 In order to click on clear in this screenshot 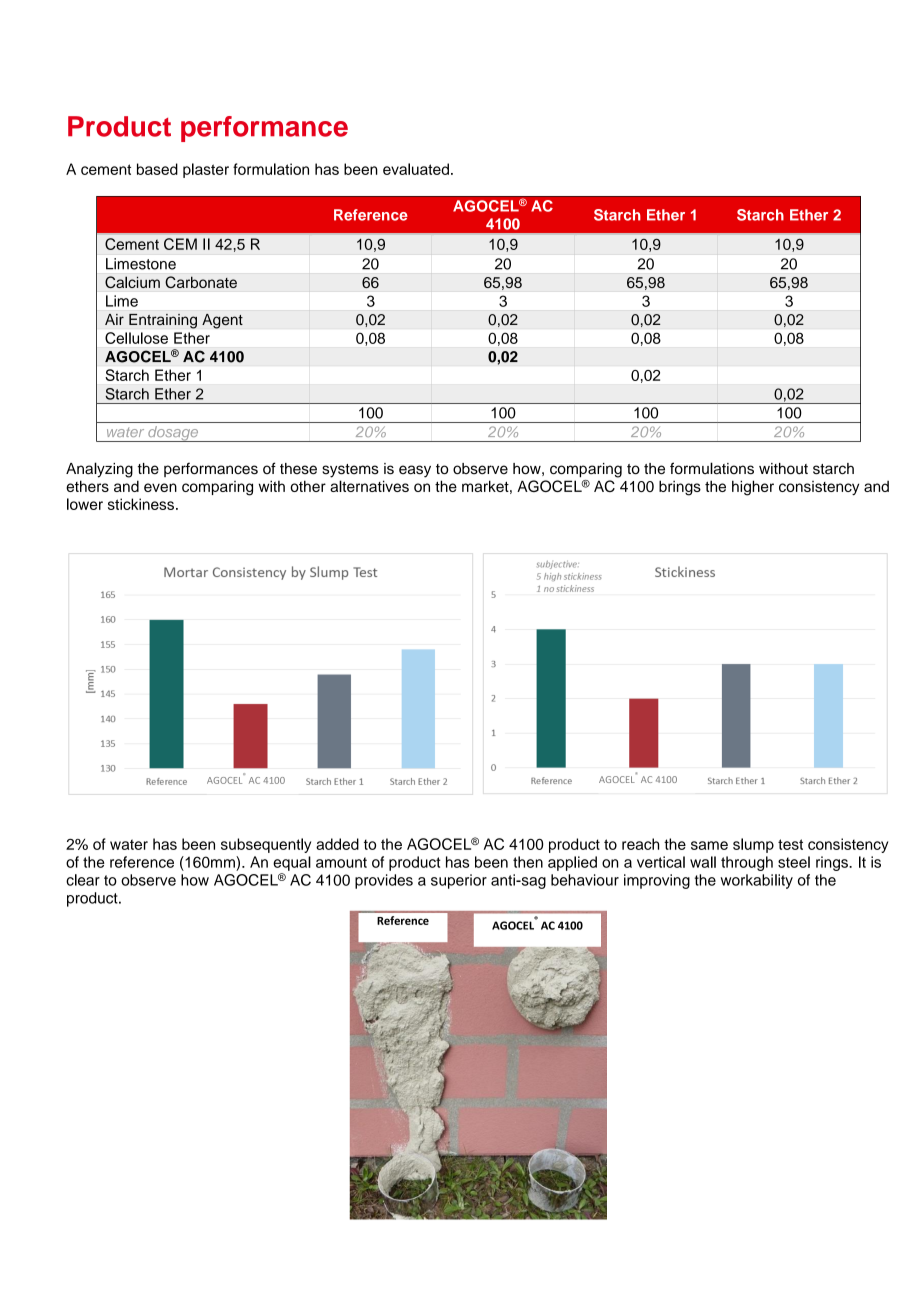, I will do `click(83, 880)`.
